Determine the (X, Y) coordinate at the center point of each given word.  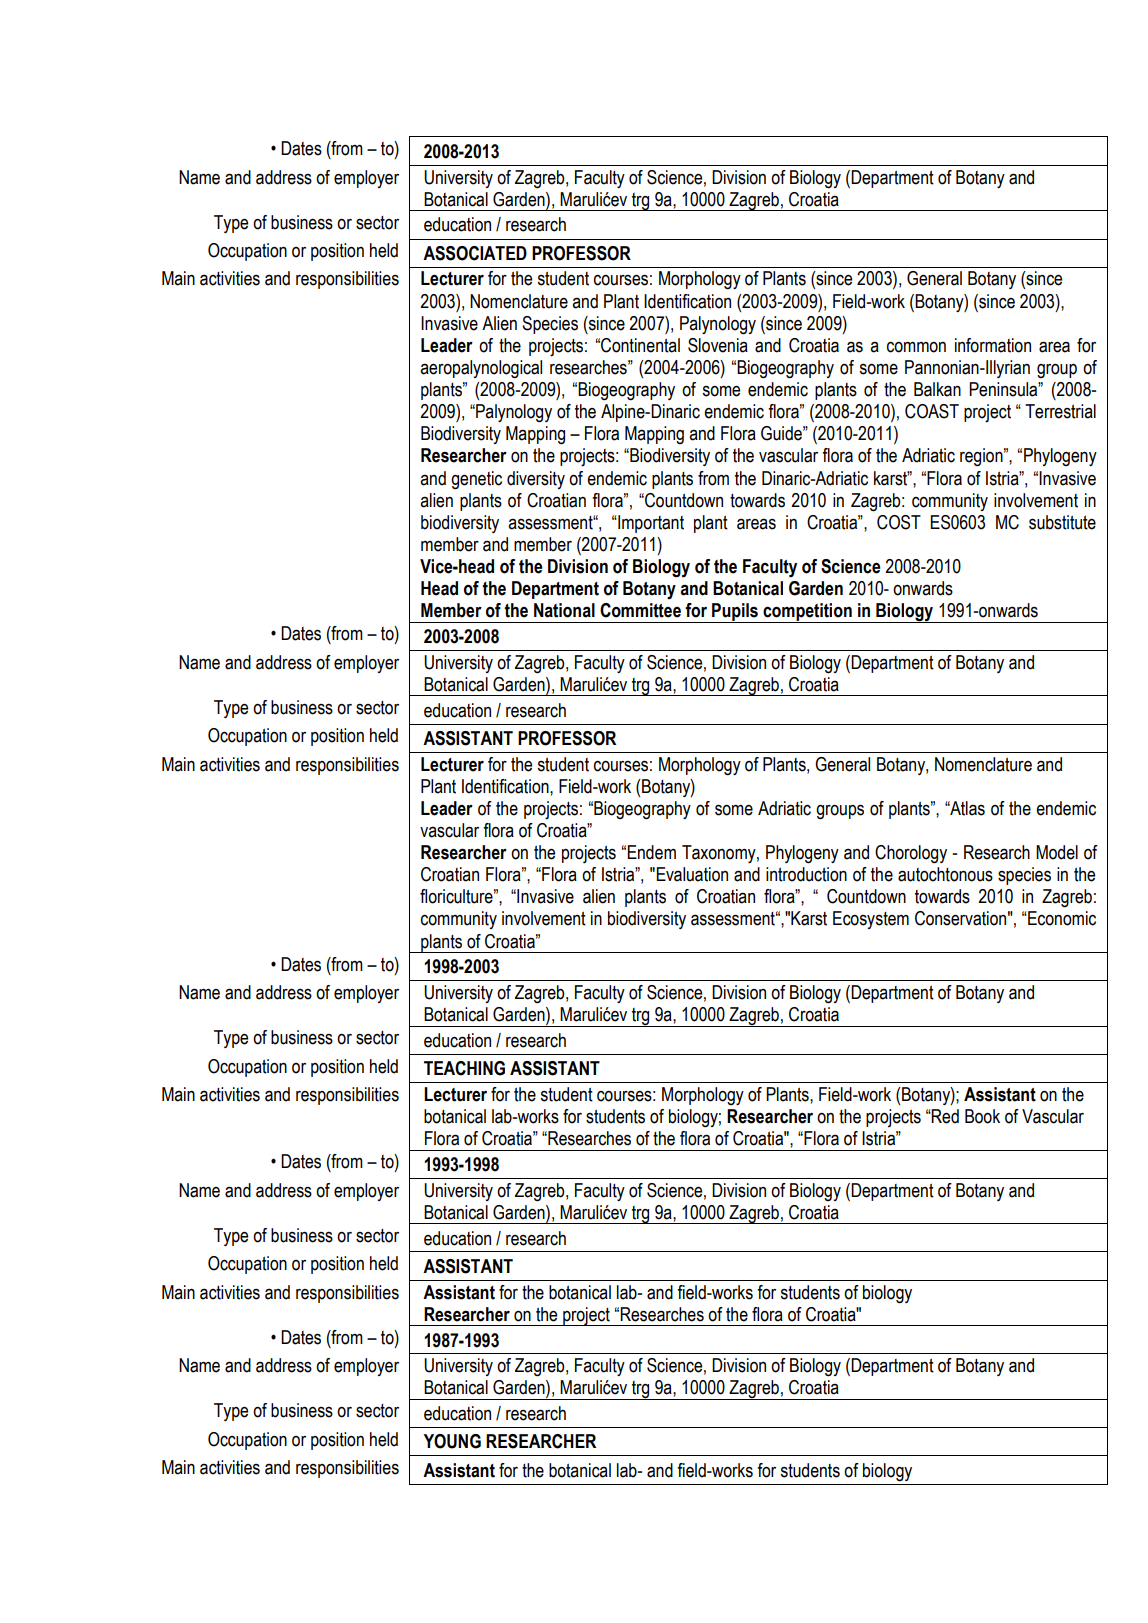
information (993, 345)
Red (944, 1116)
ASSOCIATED (475, 253)
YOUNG (452, 1441)
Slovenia (718, 345)
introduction (806, 874)
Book (982, 1116)
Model (1057, 852)
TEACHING (464, 1068)
